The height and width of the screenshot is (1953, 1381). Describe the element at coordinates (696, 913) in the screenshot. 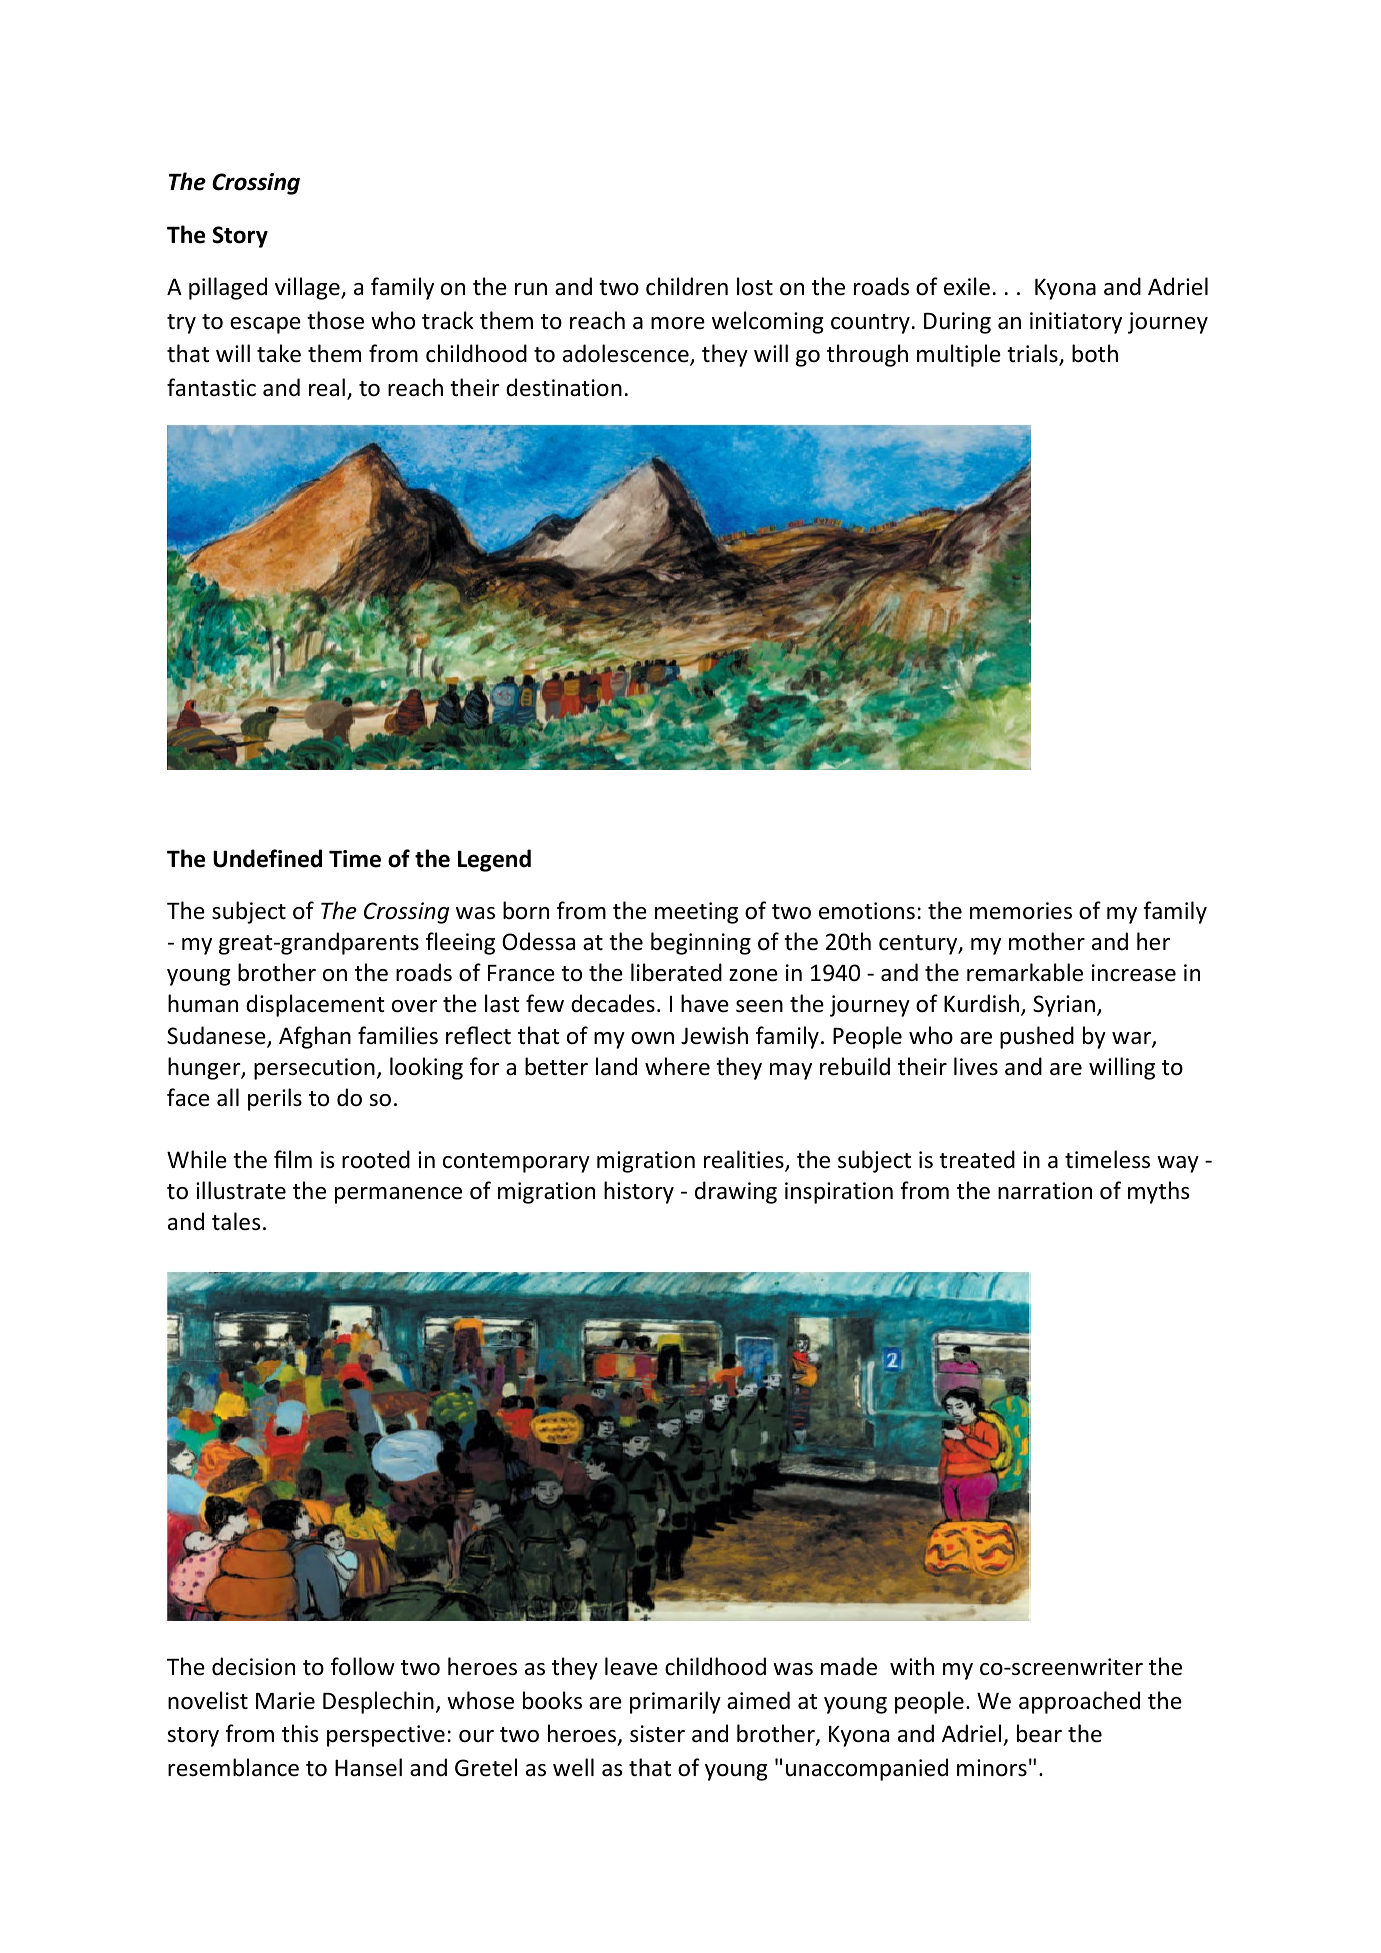

I see `meeting` at that location.
